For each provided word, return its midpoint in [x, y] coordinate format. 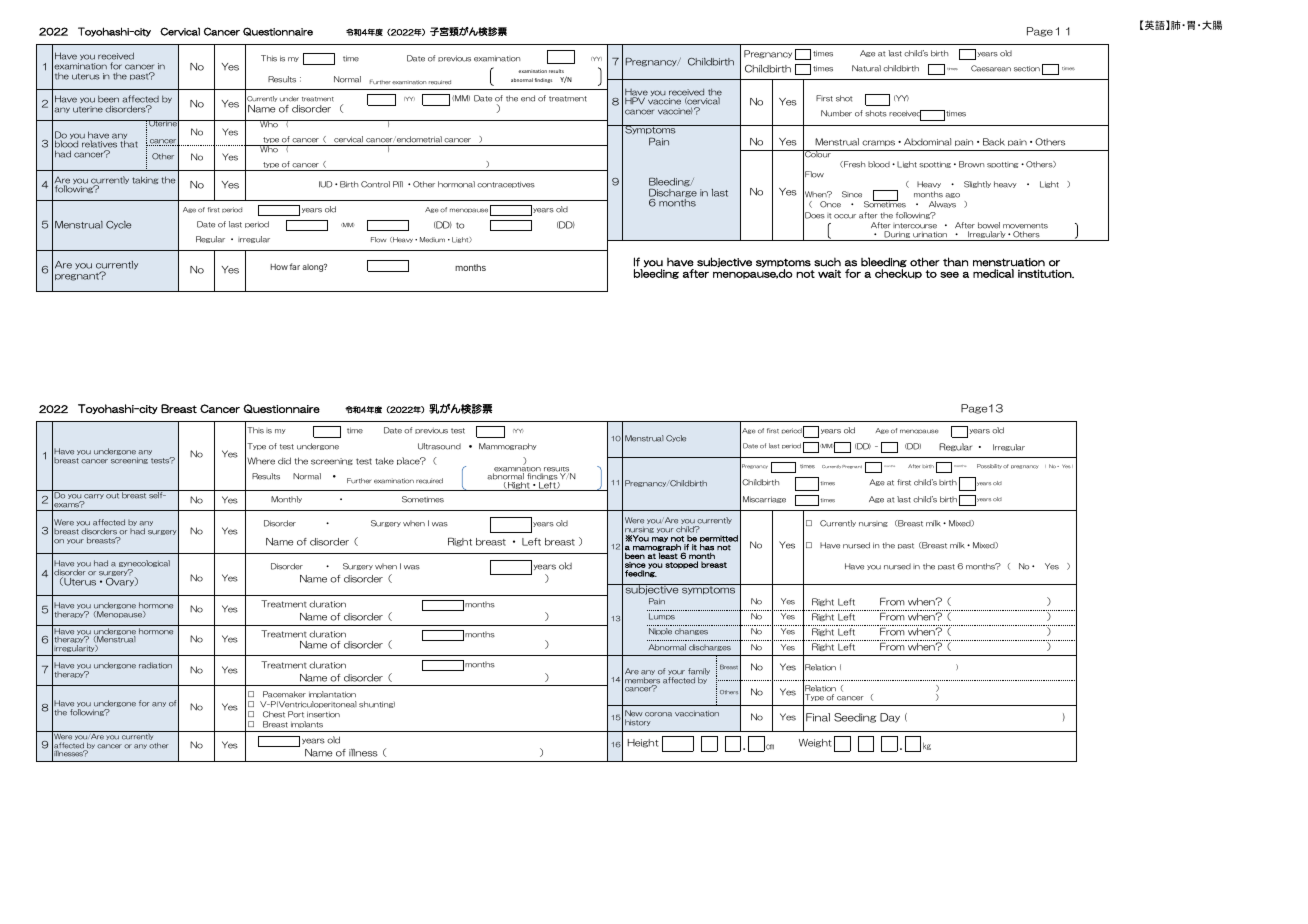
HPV [635, 101]
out [112, 496]
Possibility [989, 466]
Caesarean [991, 68]
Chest [274, 714]
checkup [898, 273]
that [129, 144]
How [279, 267]
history [638, 722]
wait [829, 274]
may [660, 540]
